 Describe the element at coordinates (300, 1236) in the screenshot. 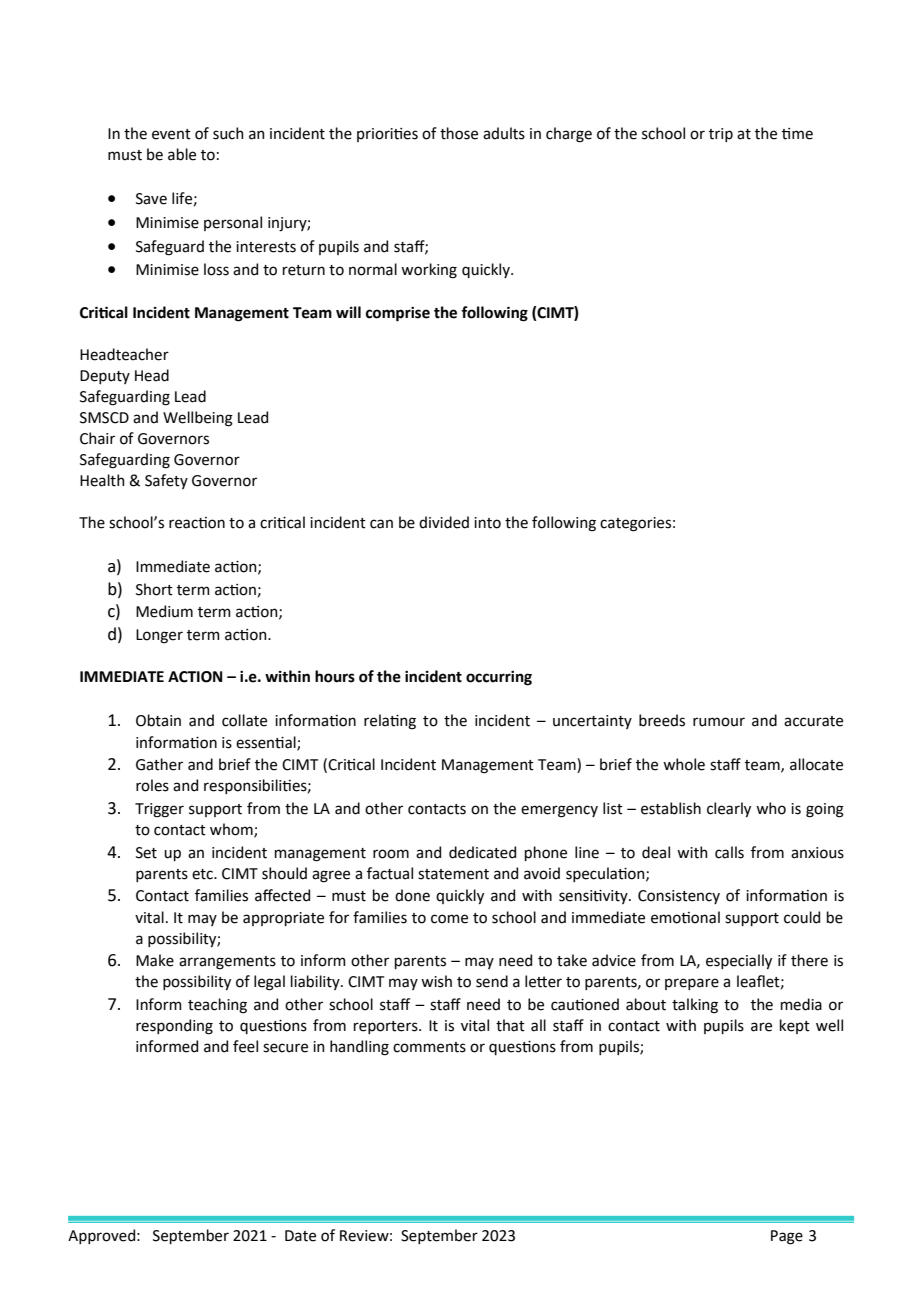

I see `Date` at that location.
